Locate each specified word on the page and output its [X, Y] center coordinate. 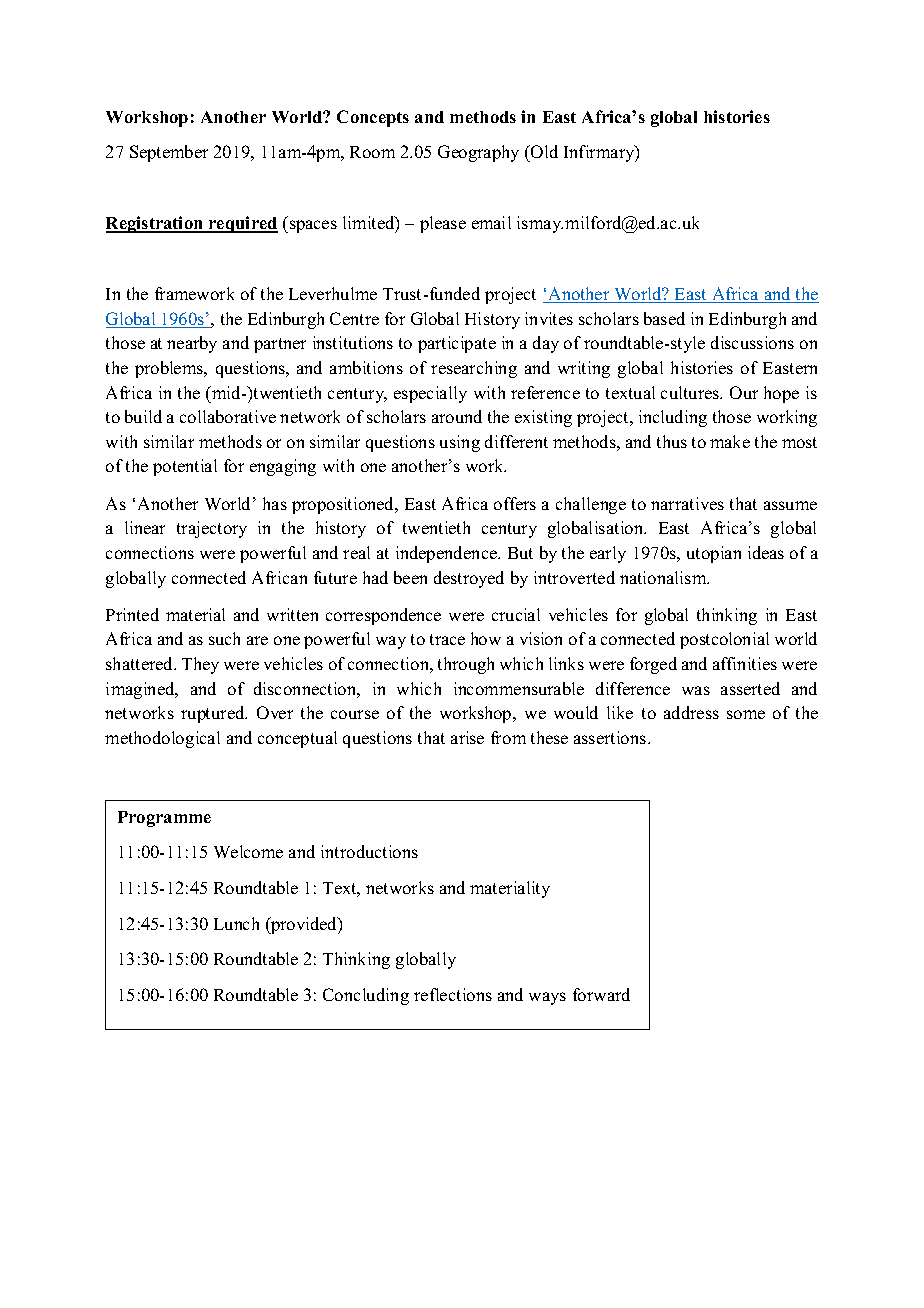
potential [185, 467]
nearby [192, 344]
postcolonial [724, 640]
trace [447, 639]
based [664, 318]
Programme [164, 819]
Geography [478, 153]
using [460, 443]
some [746, 714]
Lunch [236, 923]
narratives [687, 503]
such [224, 638]
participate [457, 344]
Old [543, 151]
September [169, 153]
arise [467, 737]
